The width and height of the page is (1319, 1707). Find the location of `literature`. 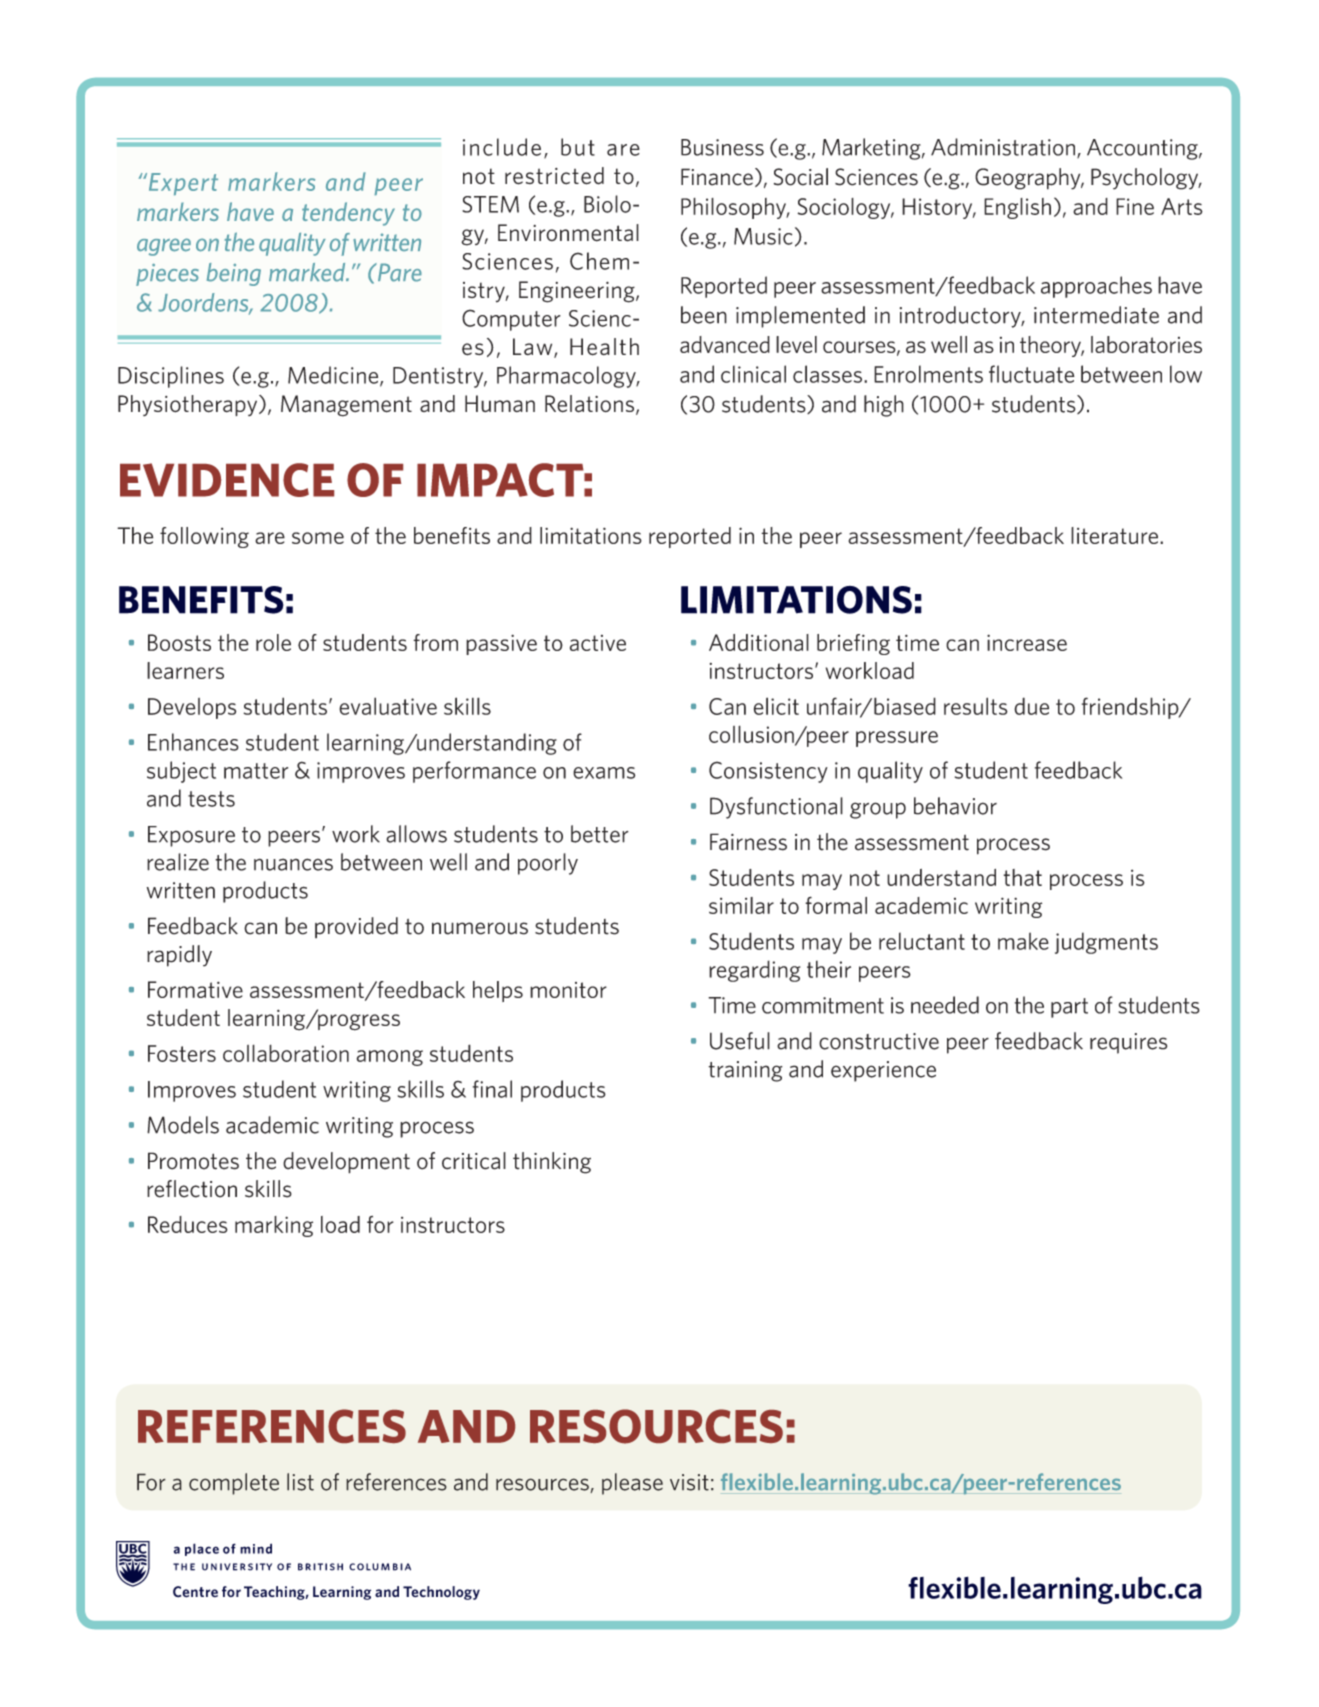

literature is located at coordinates (1116, 535).
